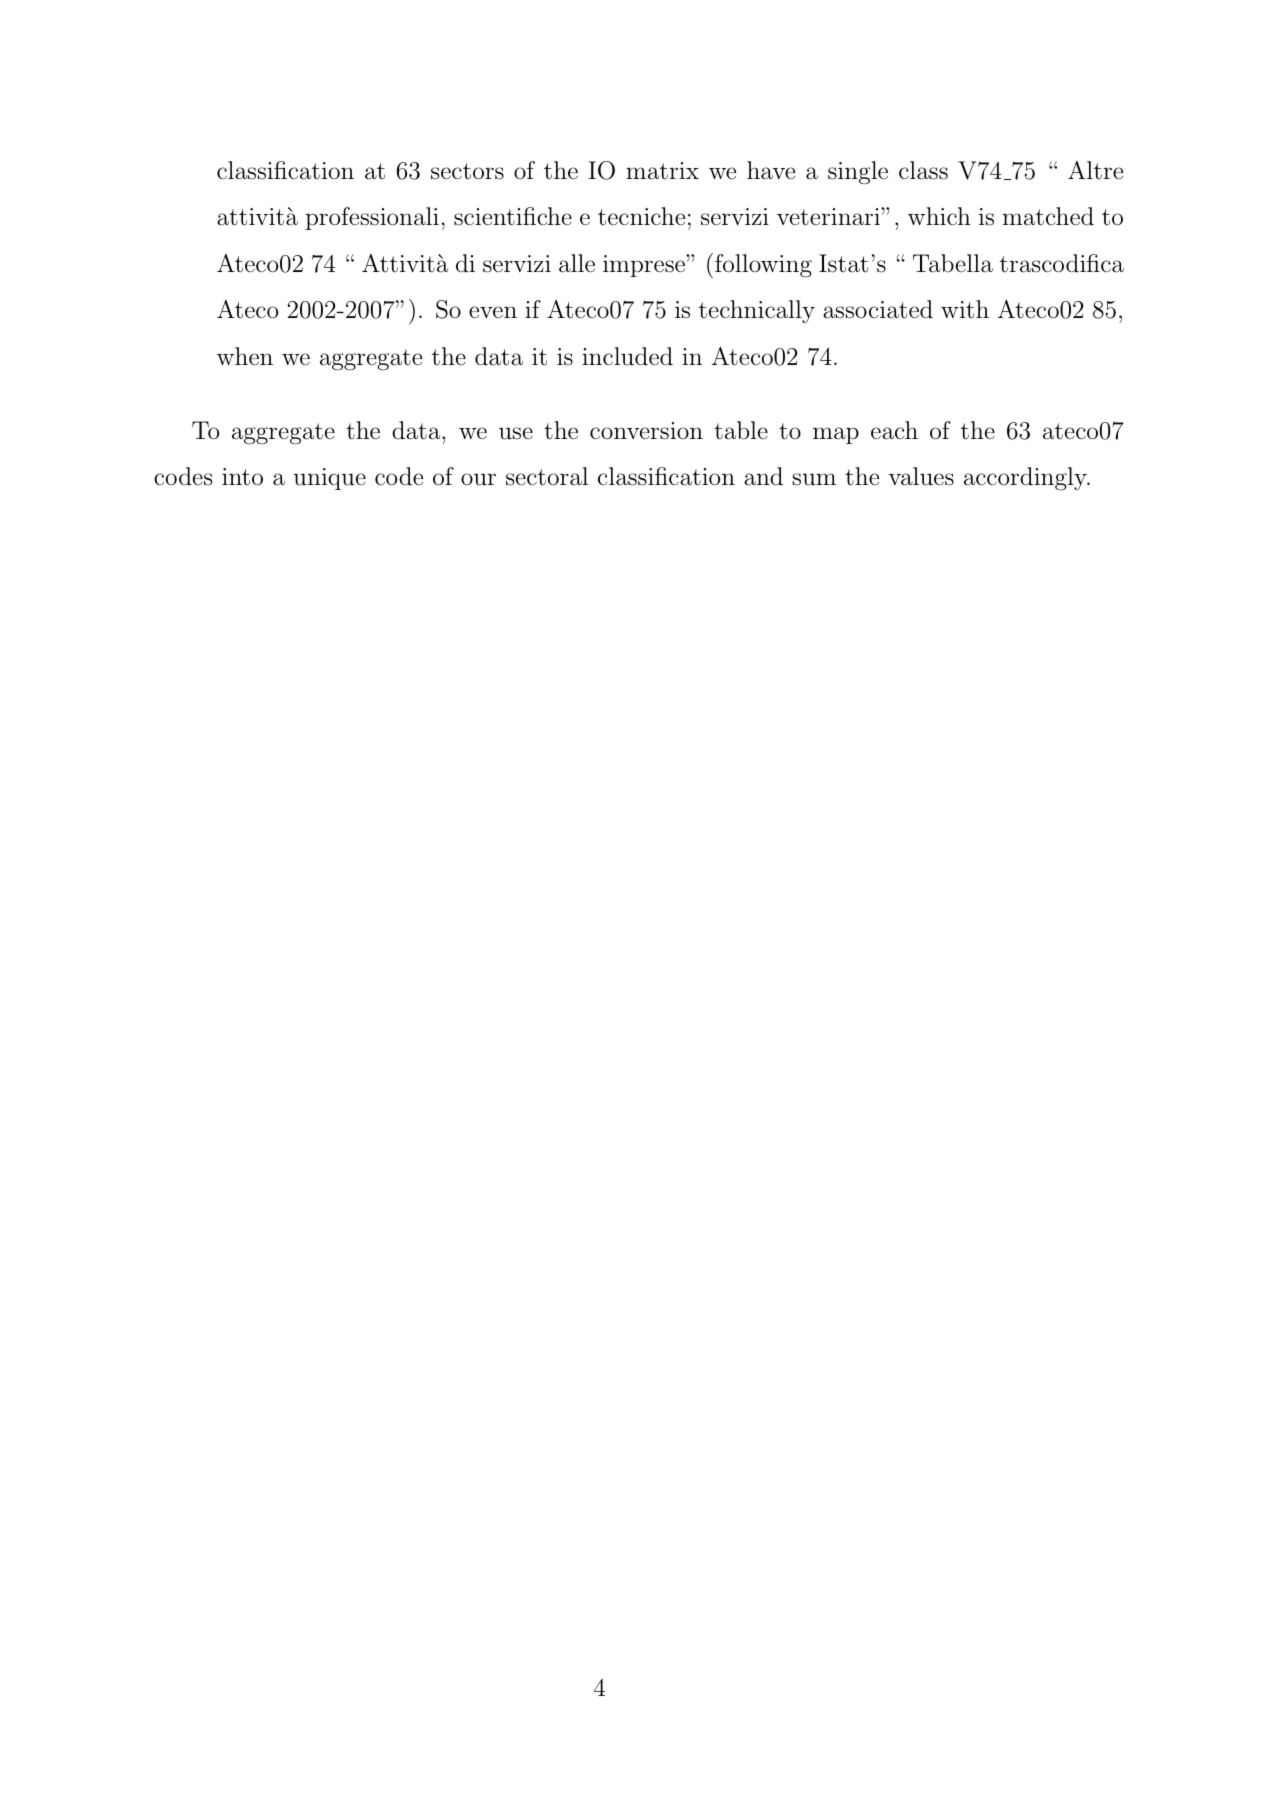  Describe the element at coordinates (330, 479) in the document. I see `unique` at that location.
